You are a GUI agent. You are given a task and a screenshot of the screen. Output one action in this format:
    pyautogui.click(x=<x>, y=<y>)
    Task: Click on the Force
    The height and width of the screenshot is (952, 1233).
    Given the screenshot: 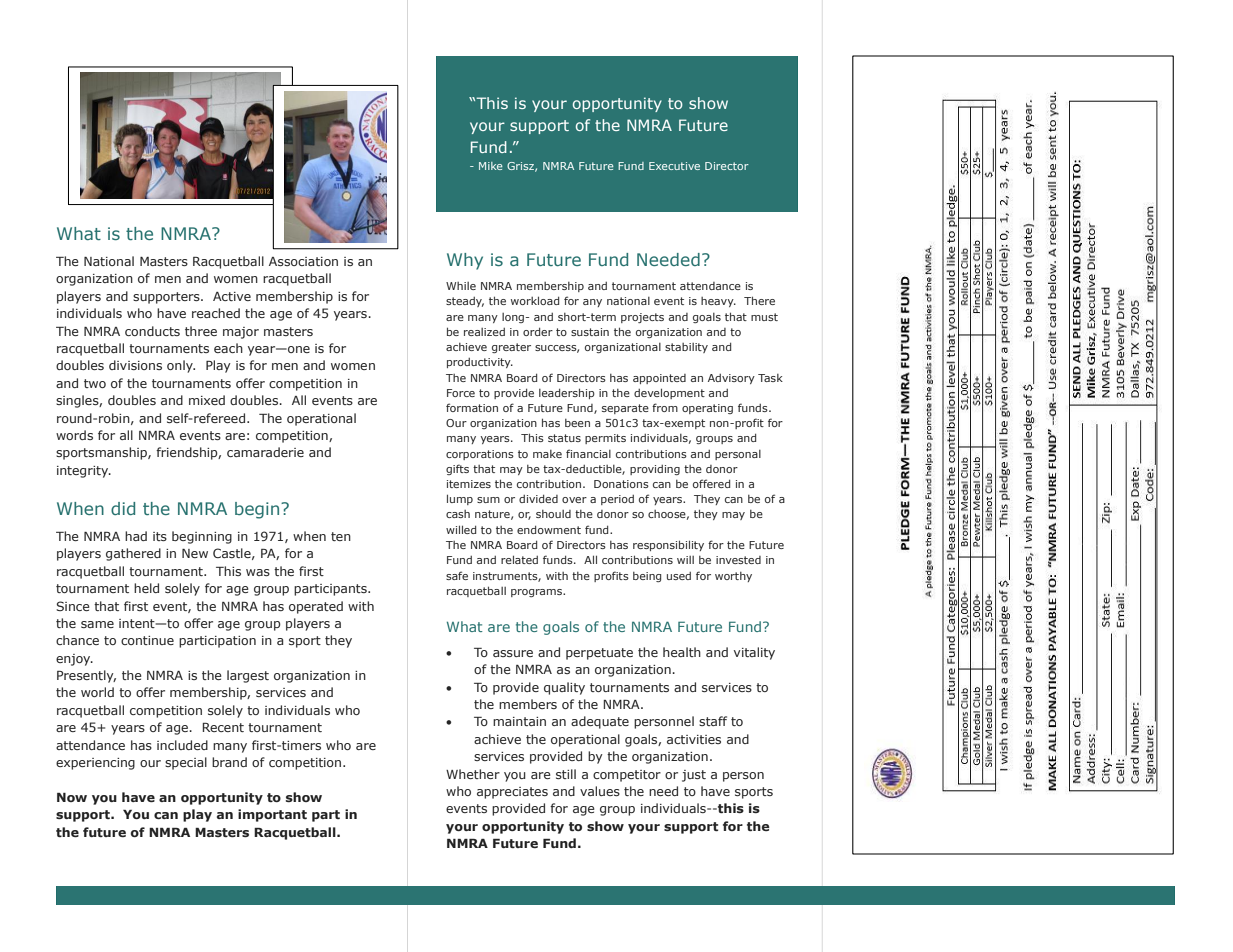 What is the action you would take?
    pyautogui.click(x=461, y=393)
